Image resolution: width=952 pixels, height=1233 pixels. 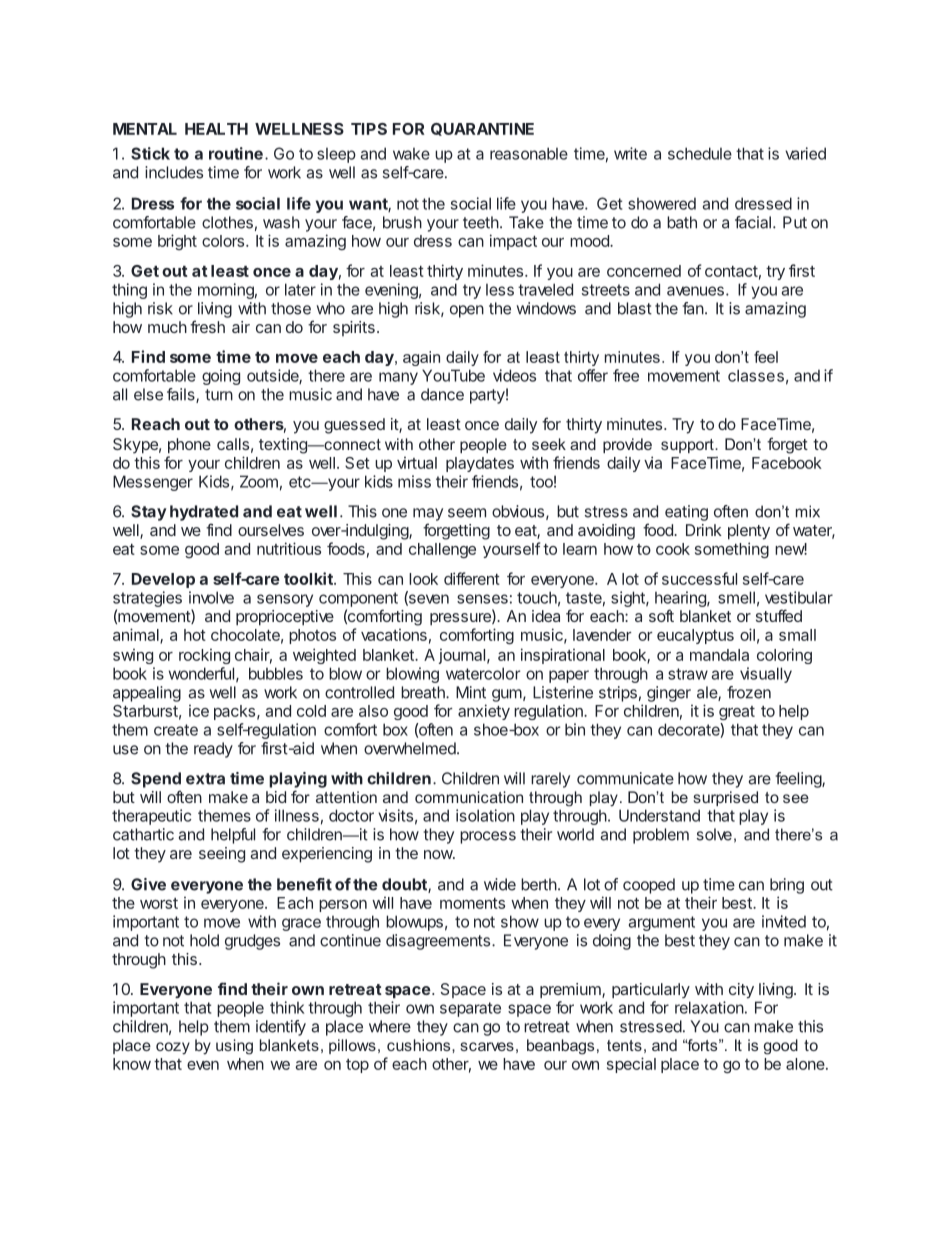 What do you see at coordinates (236, 153) in the screenshot?
I see `routine` at bounding box center [236, 153].
